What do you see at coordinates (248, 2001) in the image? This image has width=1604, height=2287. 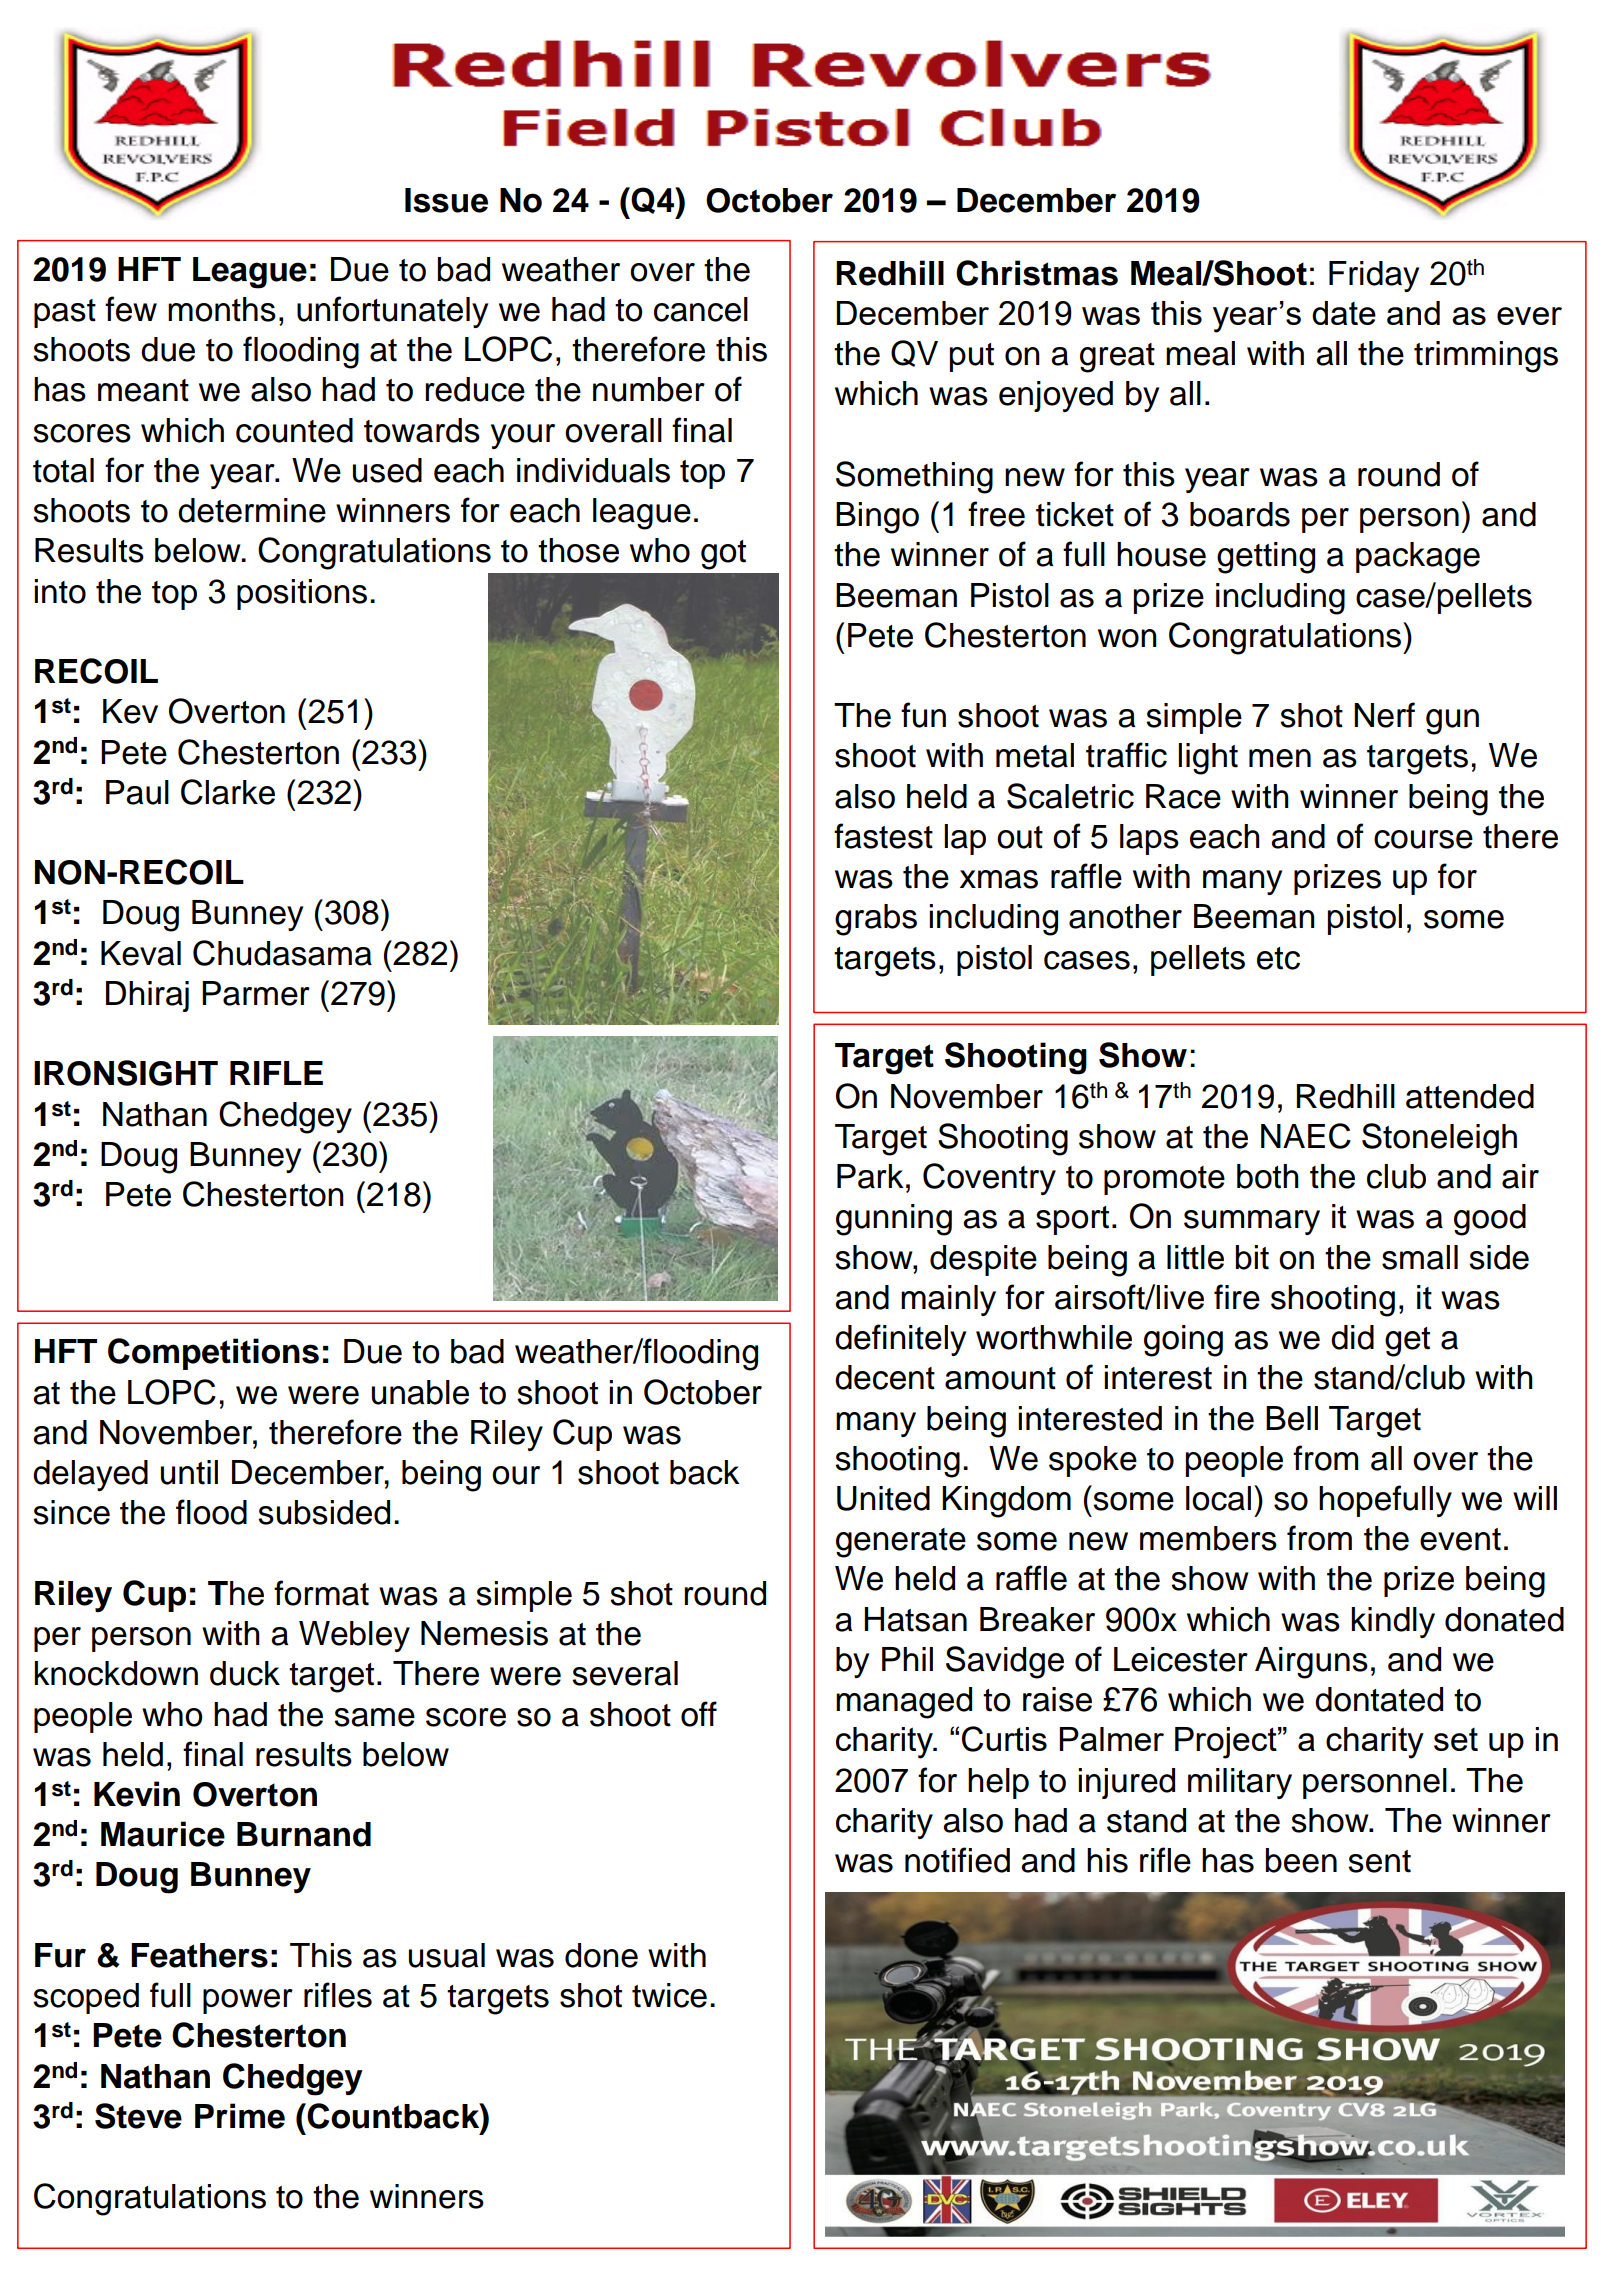 I see `power` at bounding box center [248, 2001].
